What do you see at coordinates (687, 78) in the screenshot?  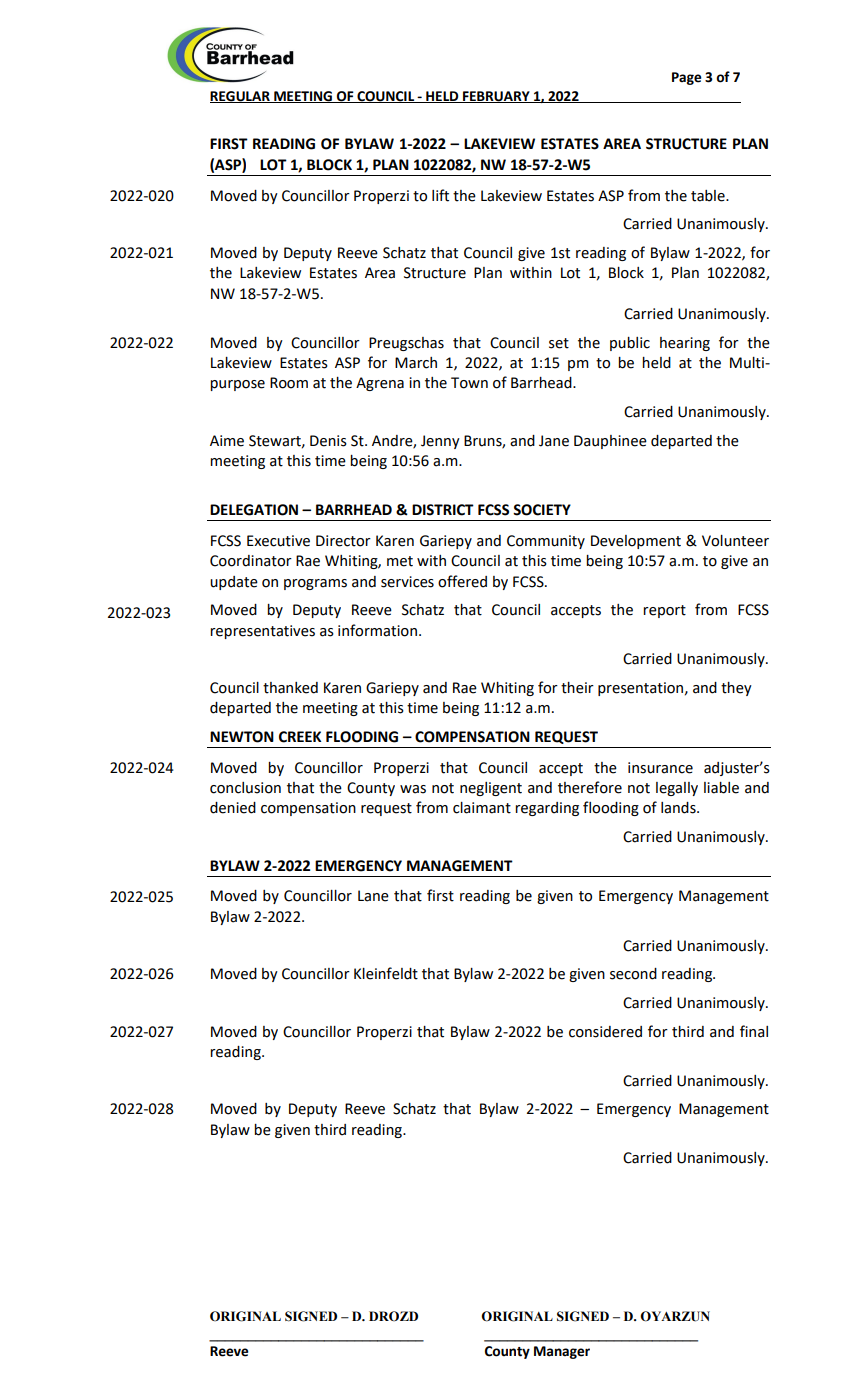 I see `Page` at bounding box center [687, 78].
